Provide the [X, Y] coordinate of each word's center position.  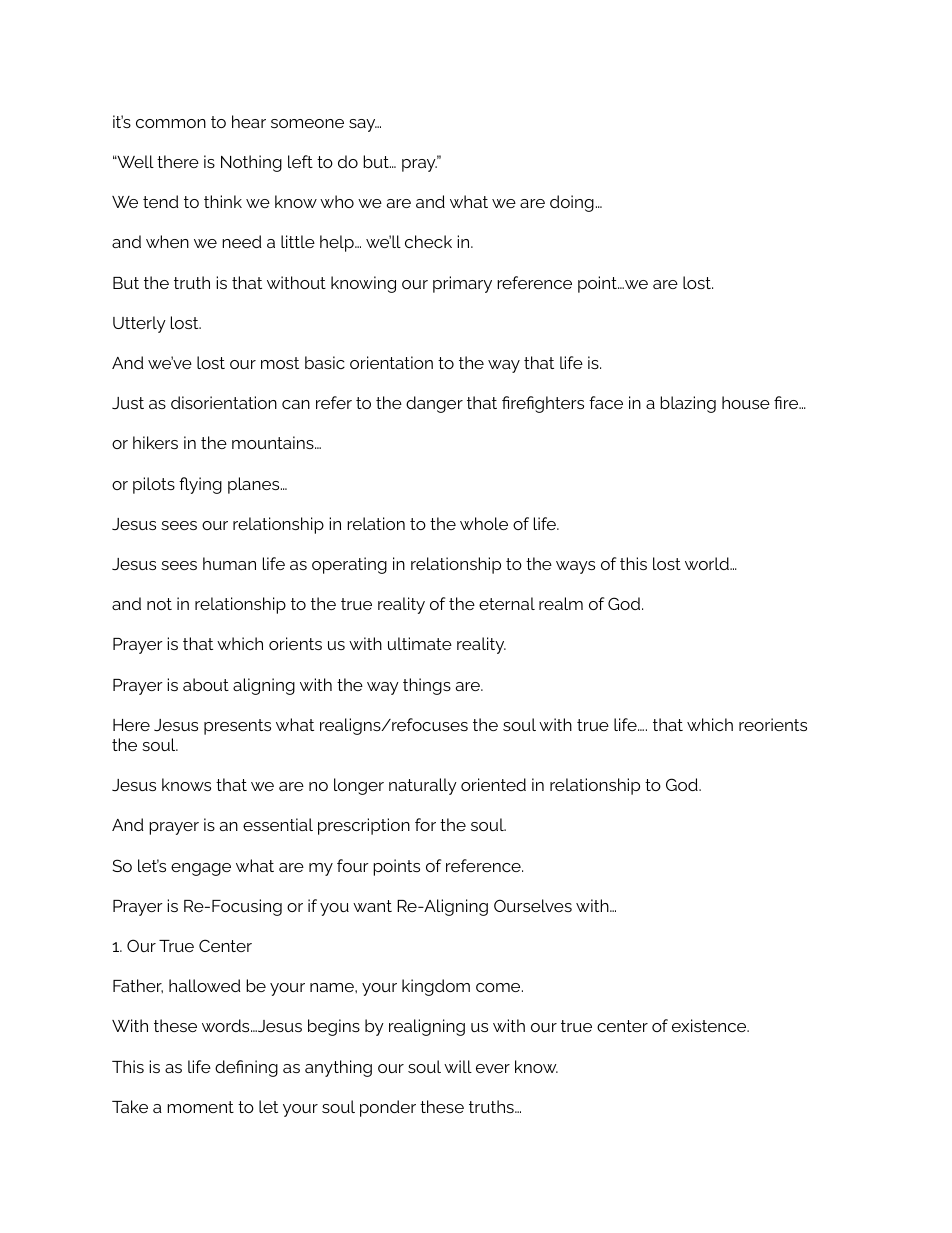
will [458, 1066]
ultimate [420, 643]
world [708, 563]
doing [572, 203]
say [363, 125]
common [171, 123]
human [229, 563]
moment [200, 1107]
